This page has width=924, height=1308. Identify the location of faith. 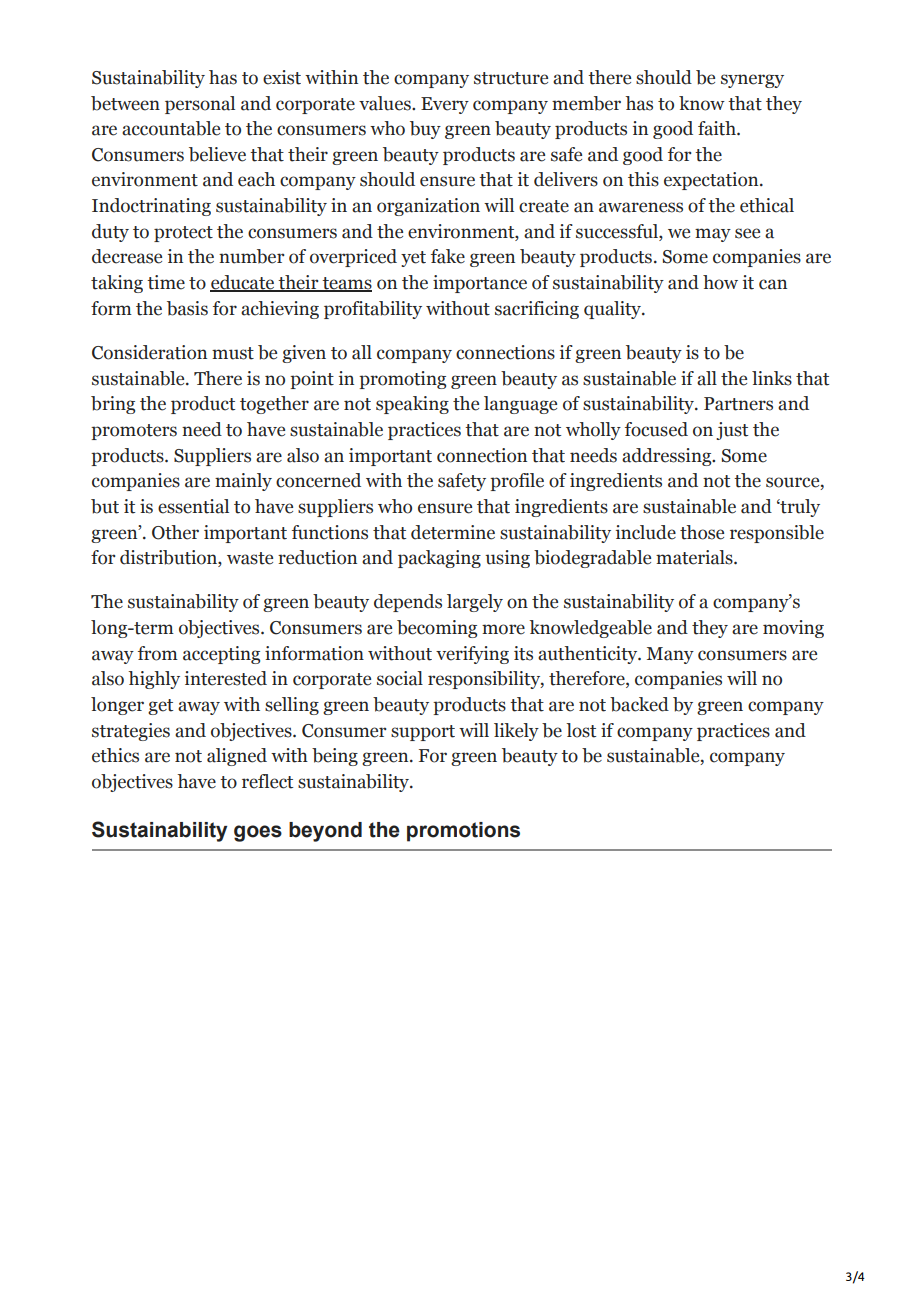
(718, 128).
